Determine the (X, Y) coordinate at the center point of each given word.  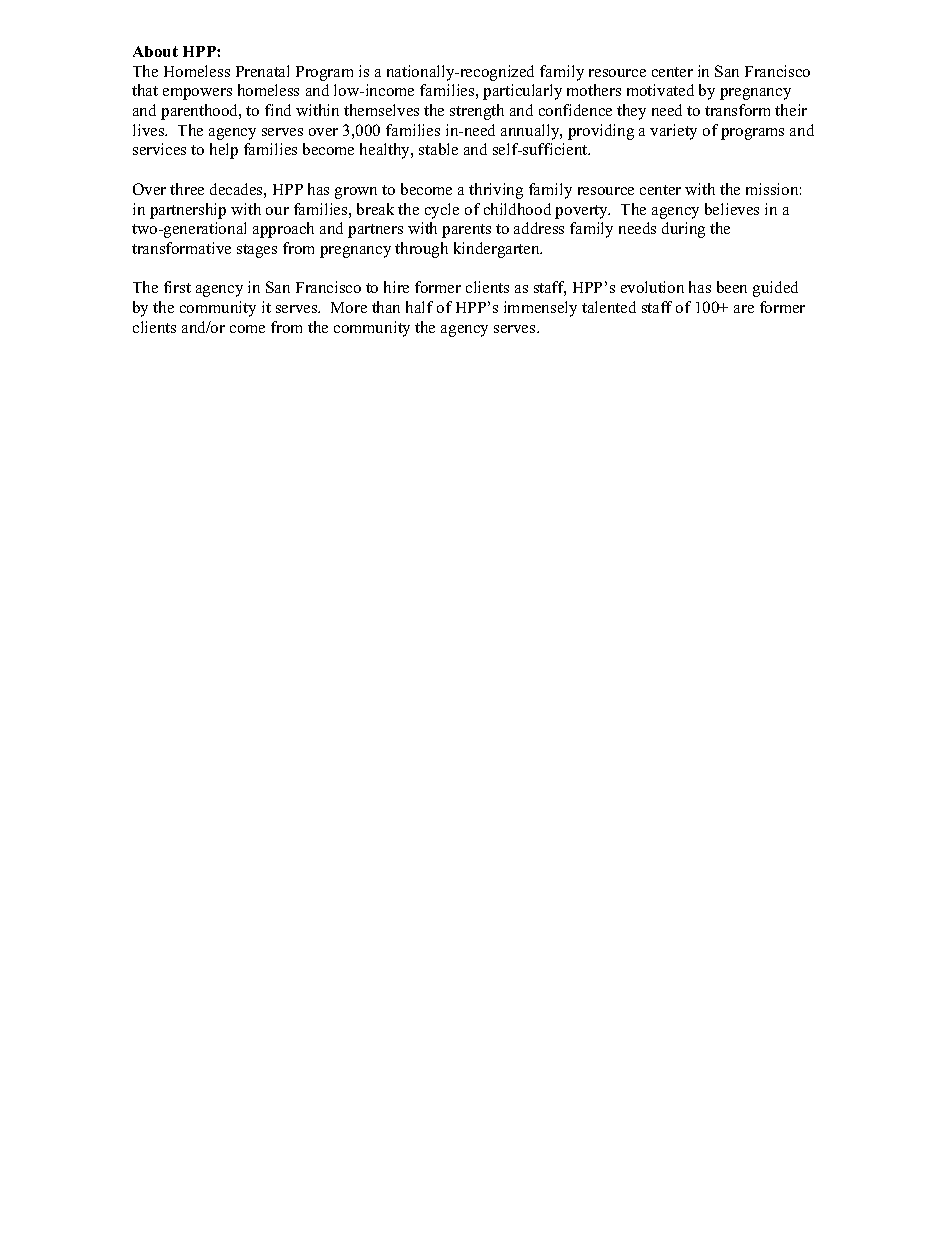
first (177, 287)
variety (673, 132)
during (683, 230)
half (419, 307)
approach (283, 230)
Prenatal (262, 71)
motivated (660, 90)
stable (438, 149)
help (224, 151)
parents (466, 231)
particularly (522, 92)
